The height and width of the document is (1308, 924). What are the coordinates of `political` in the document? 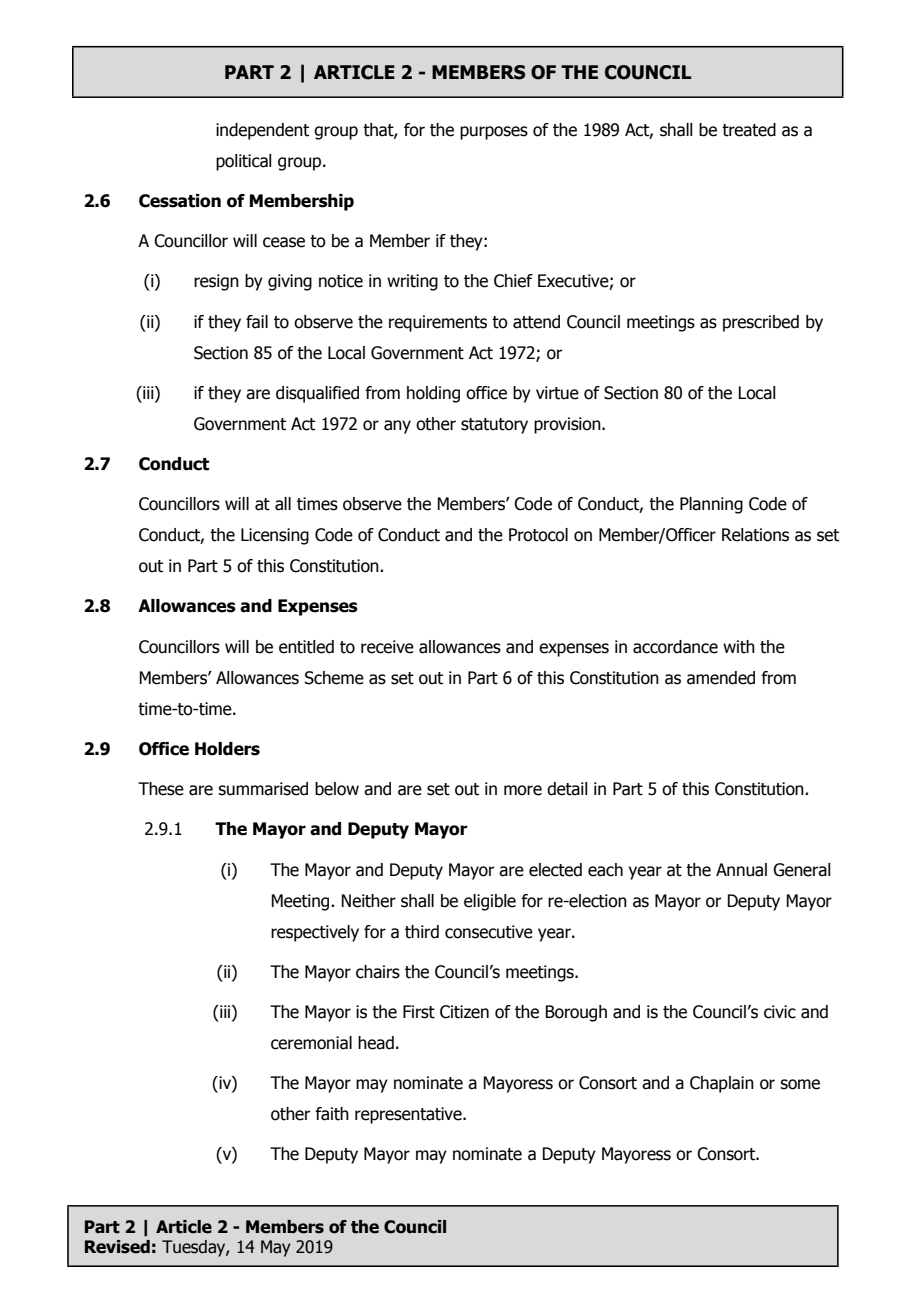 It's located at (244, 162).
